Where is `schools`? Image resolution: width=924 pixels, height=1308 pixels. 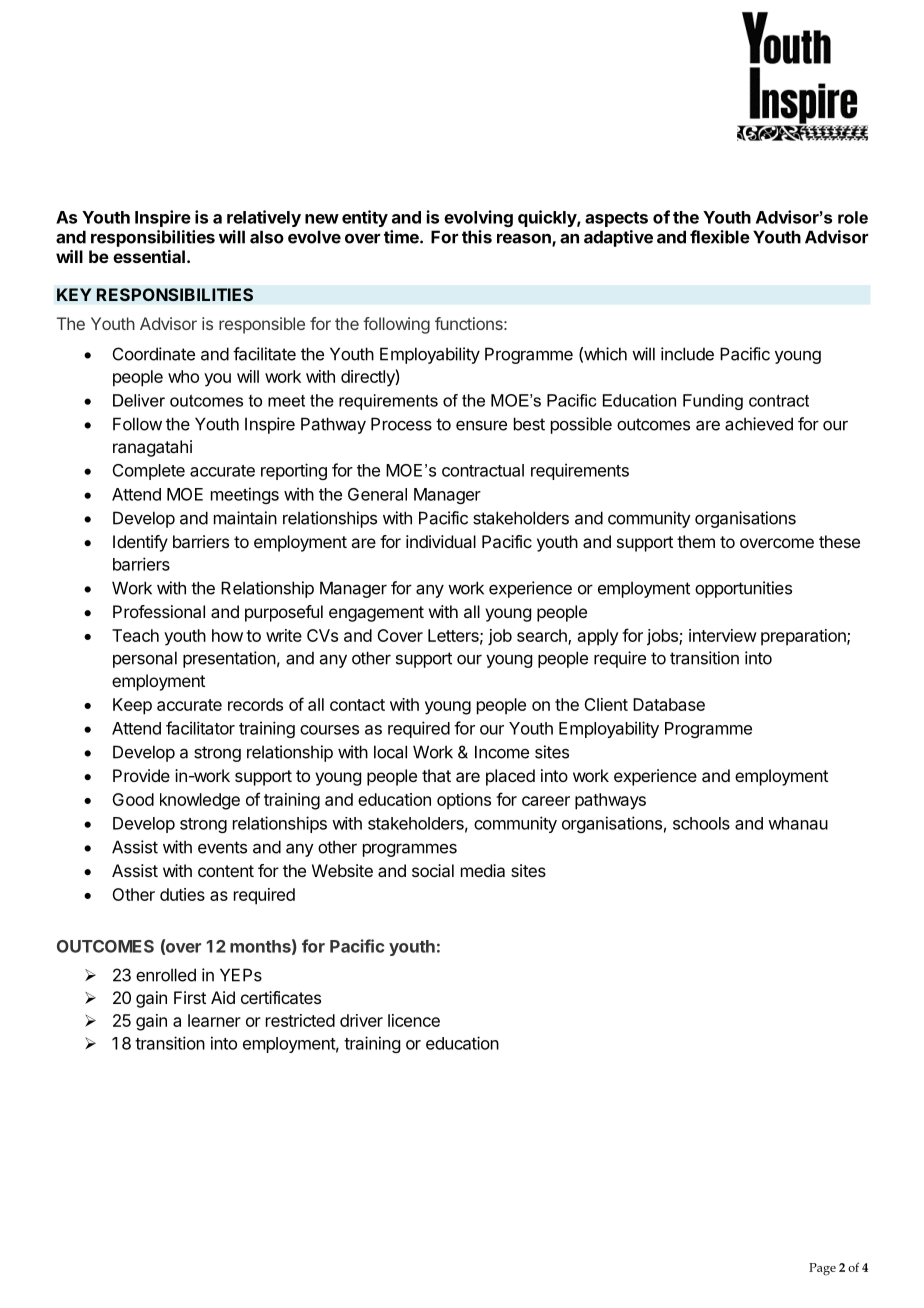
schools is located at coordinates (701, 823).
